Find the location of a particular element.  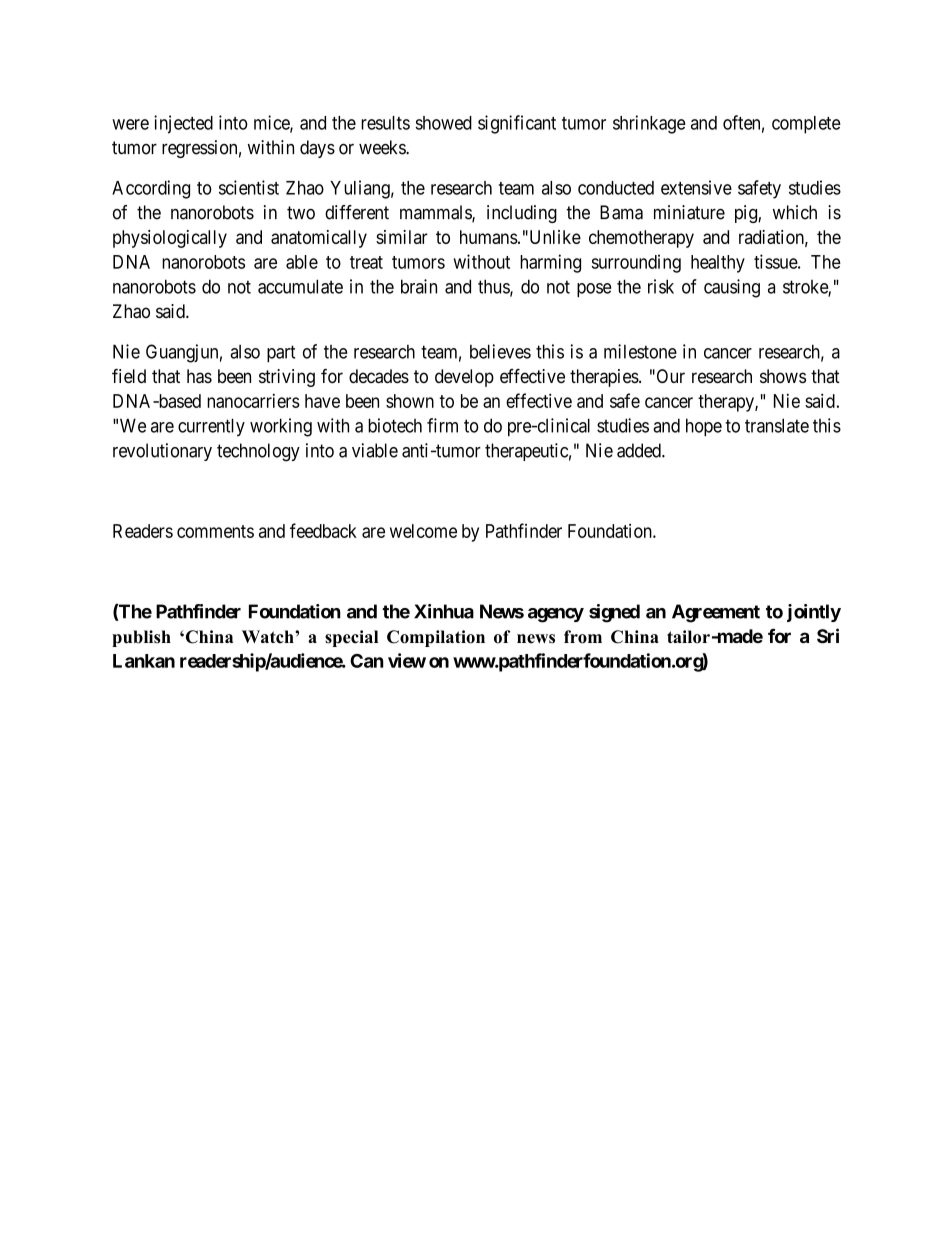

injected is located at coordinates (183, 124).
